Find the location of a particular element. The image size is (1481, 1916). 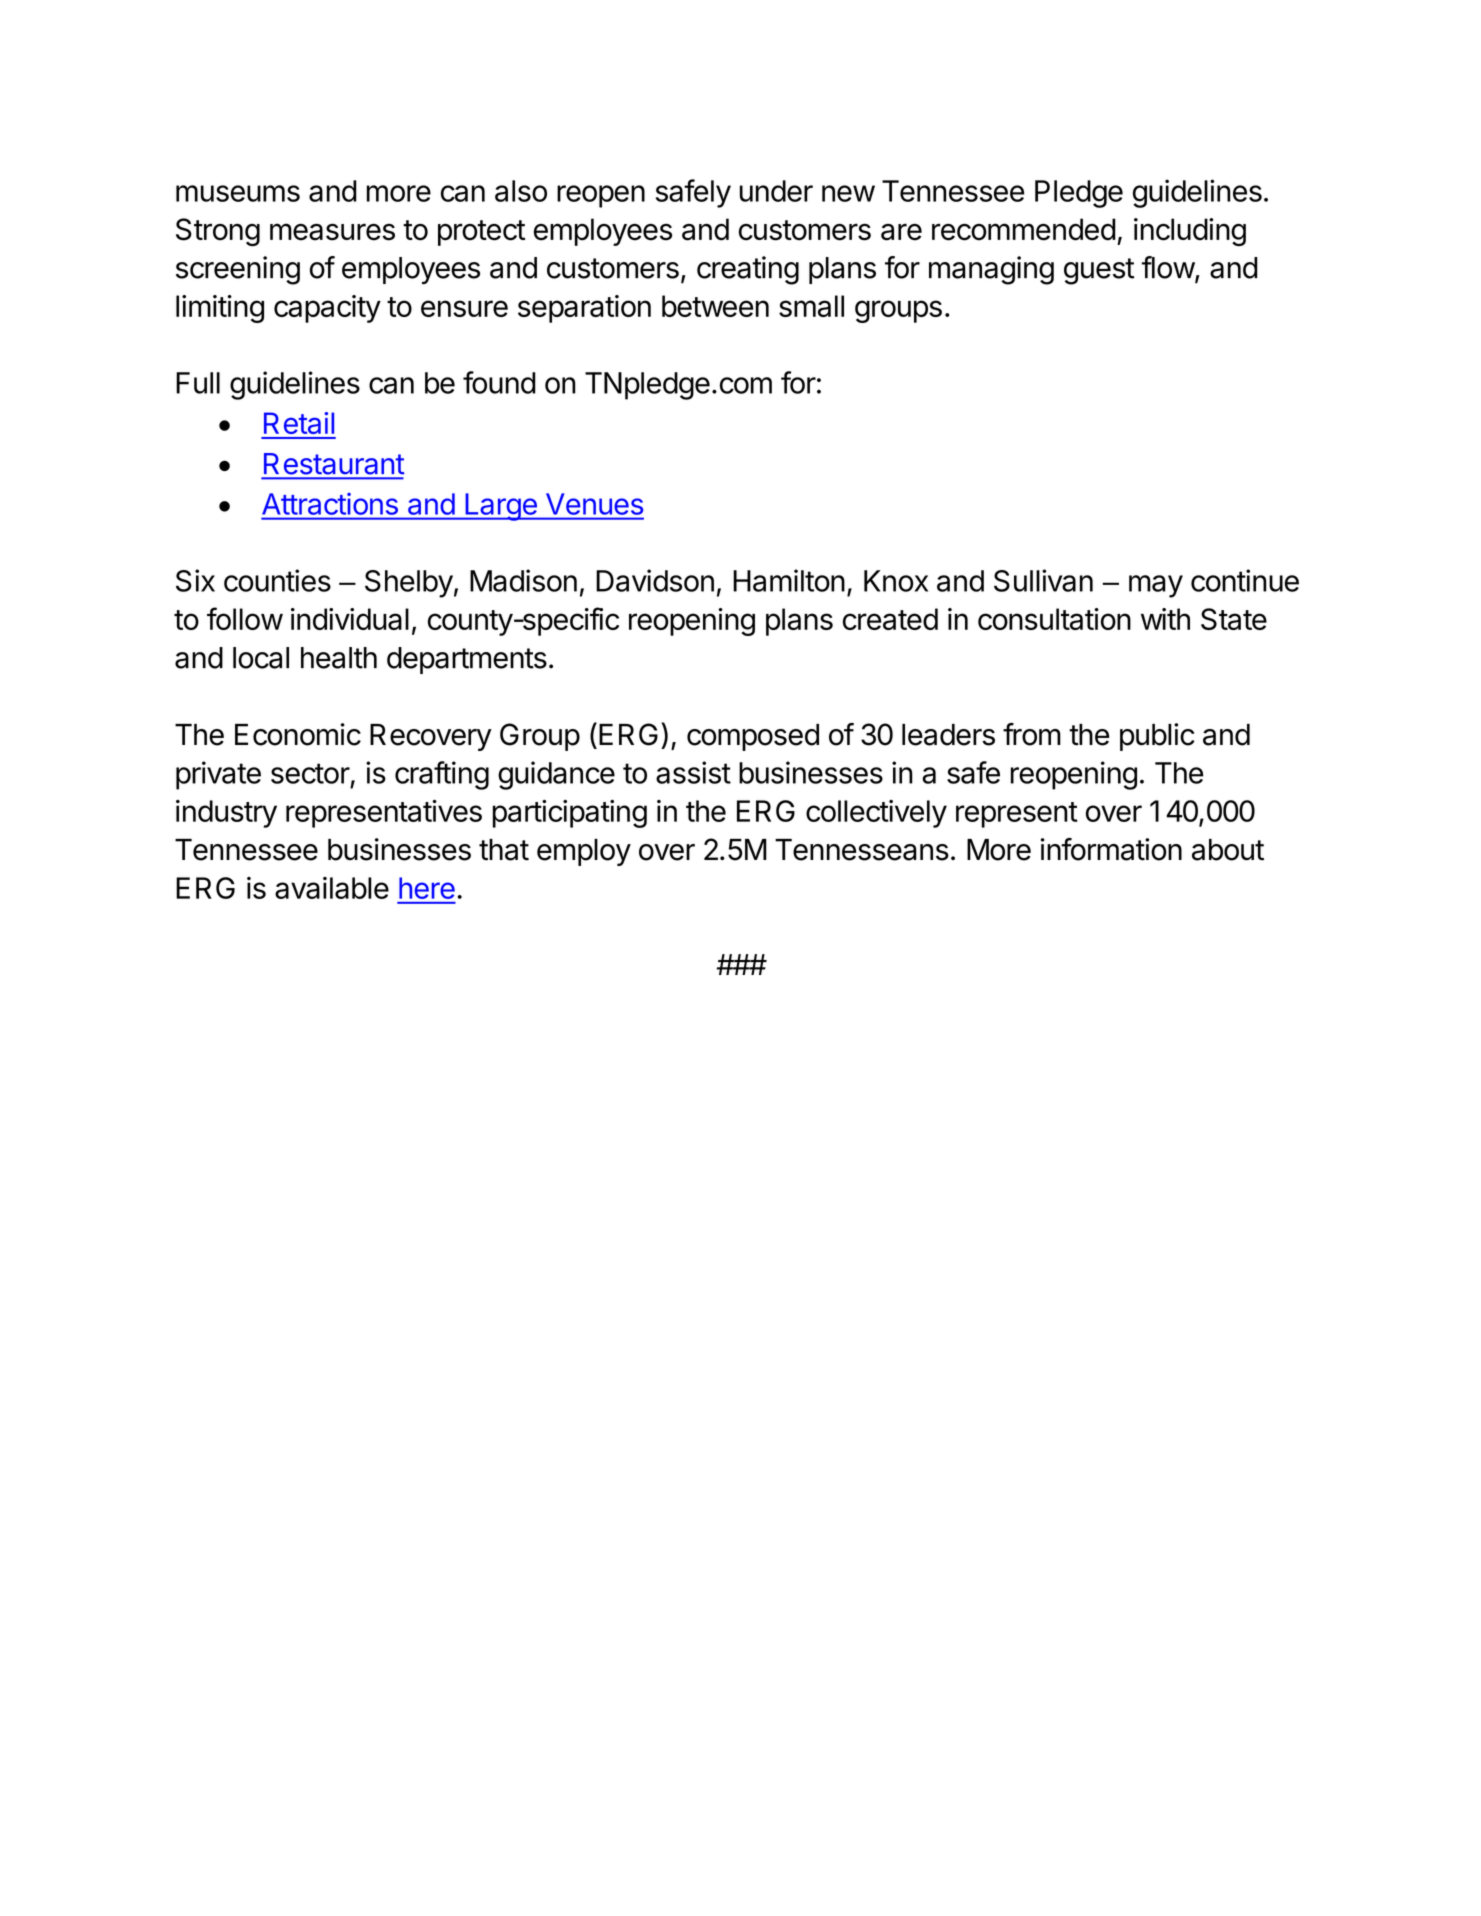

with is located at coordinates (1165, 619).
